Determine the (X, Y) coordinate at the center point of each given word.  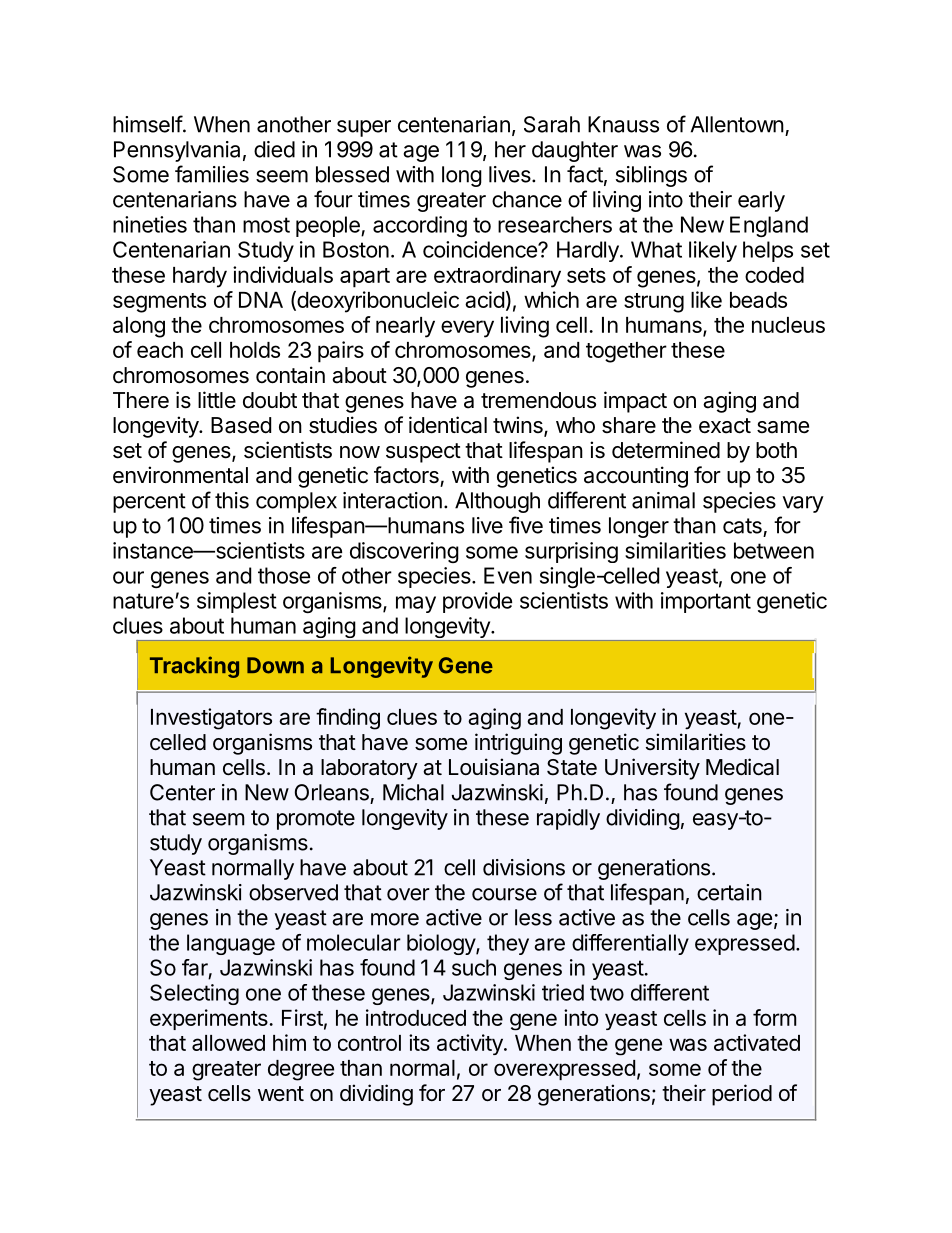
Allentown (737, 124)
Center (182, 792)
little (217, 400)
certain (729, 892)
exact (725, 426)
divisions (524, 867)
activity (471, 1044)
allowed (228, 1043)
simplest (237, 602)
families (212, 174)
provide (477, 602)
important (706, 602)
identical (448, 425)
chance (527, 199)
